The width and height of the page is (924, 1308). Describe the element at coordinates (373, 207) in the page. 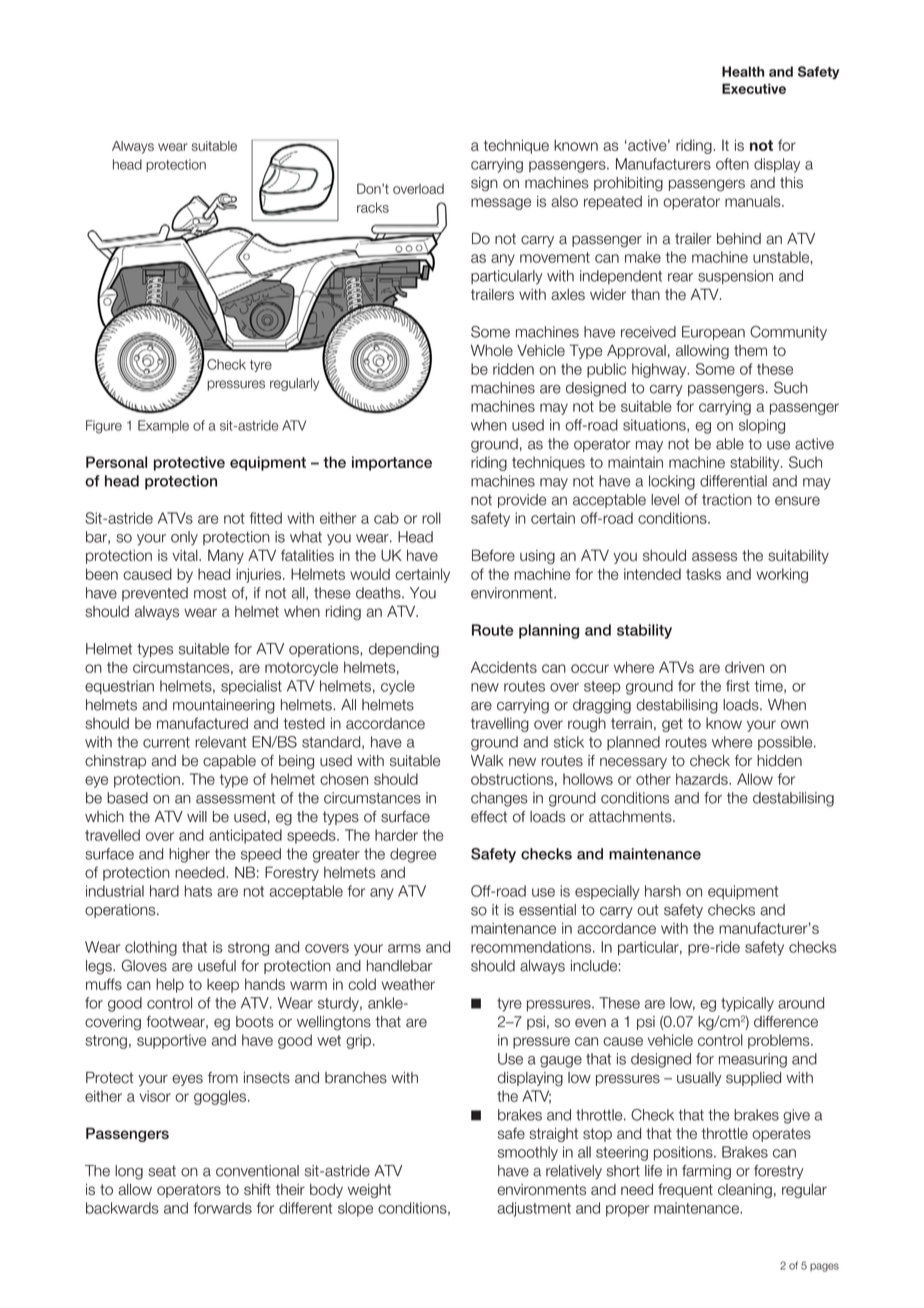

I see `racks` at that location.
